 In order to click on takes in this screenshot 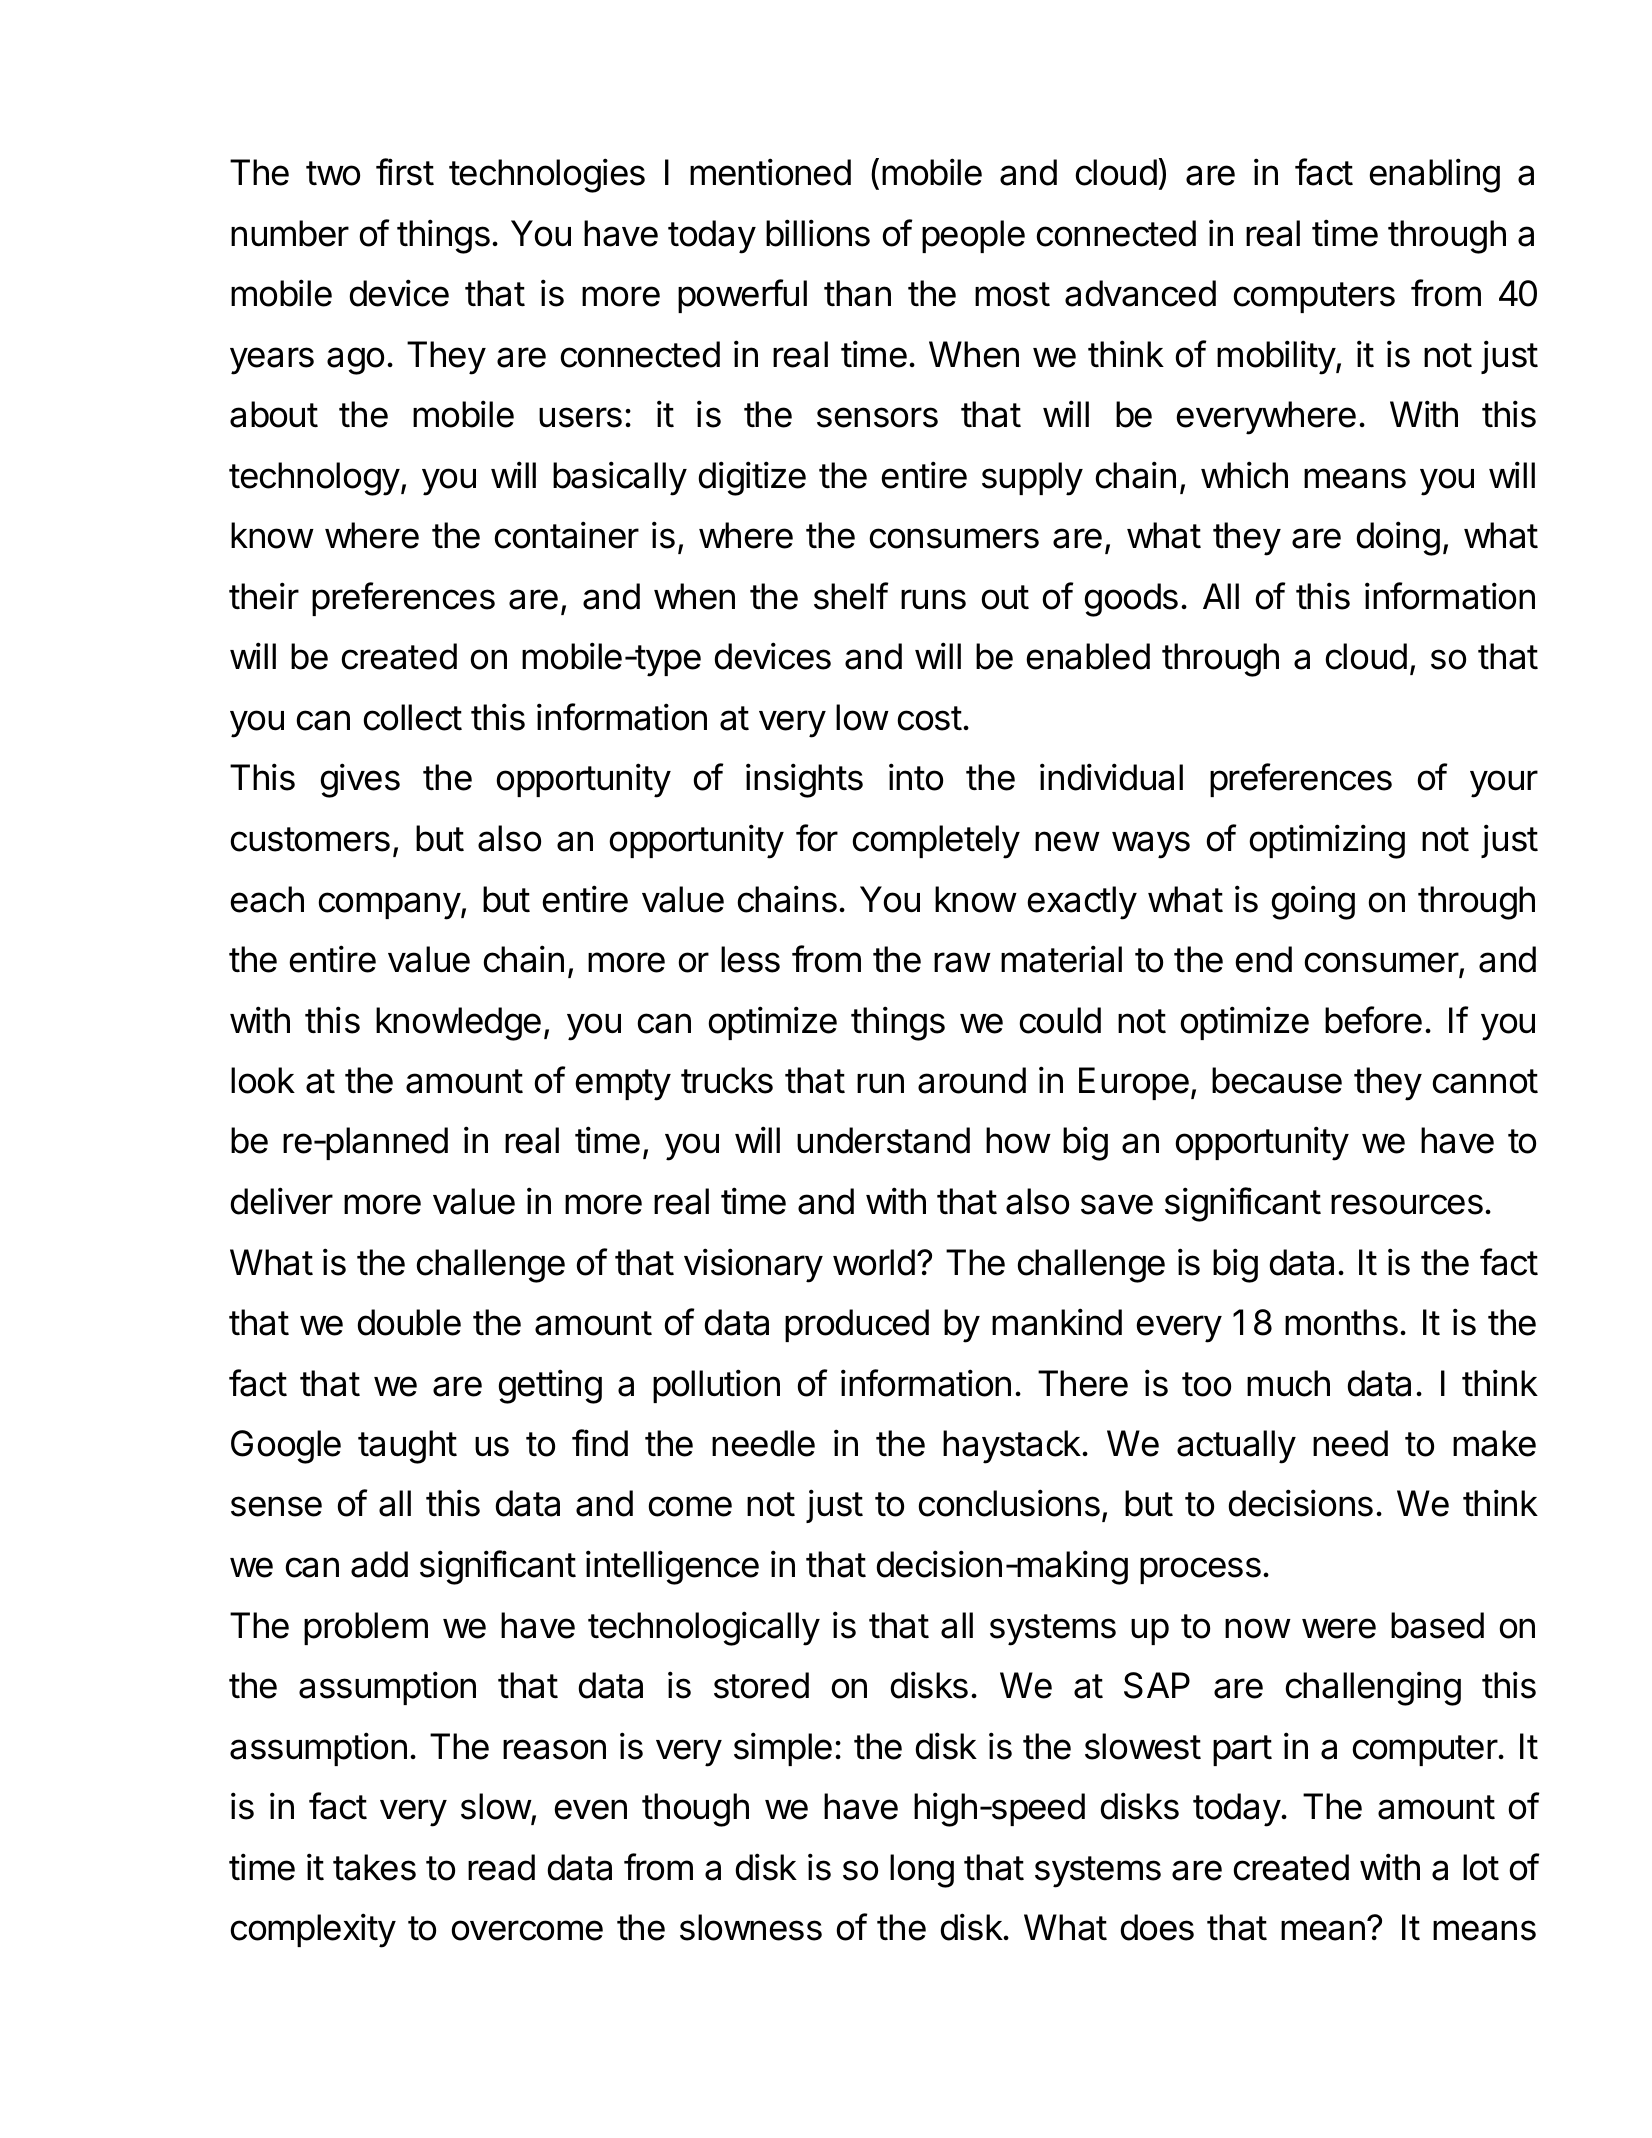, I will do `click(374, 1867)`.
